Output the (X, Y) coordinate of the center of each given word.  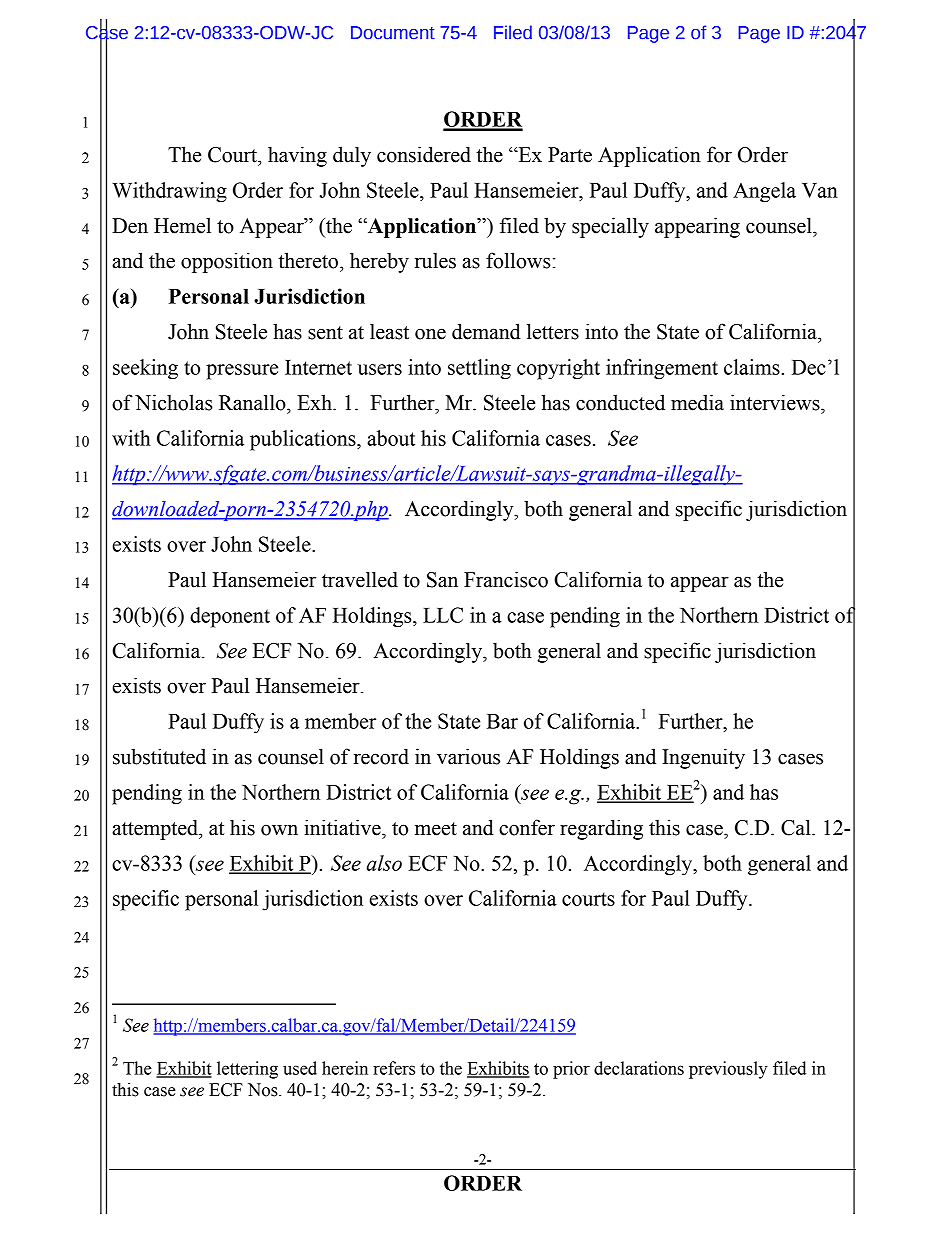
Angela (764, 192)
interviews (776, 402)
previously (728, 1070)
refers (394, 1068)
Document (393, 33)
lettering (247, 1070)
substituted (159, 756)
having (297, 156)
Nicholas (174, 402)
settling (479, 369)
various (468, 756)
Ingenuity (703, 758)
